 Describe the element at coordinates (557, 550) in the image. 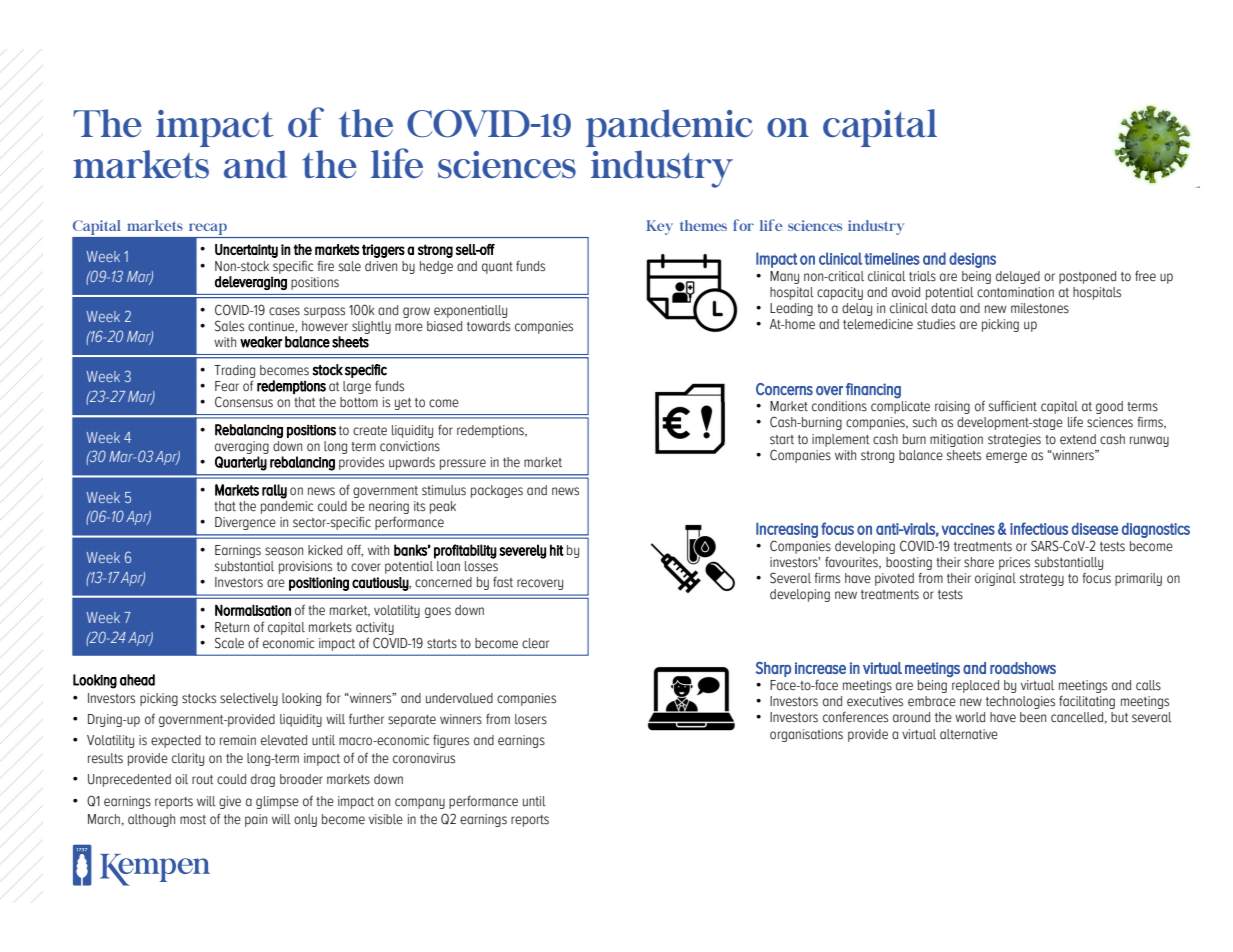

I see `hit` at that location.
